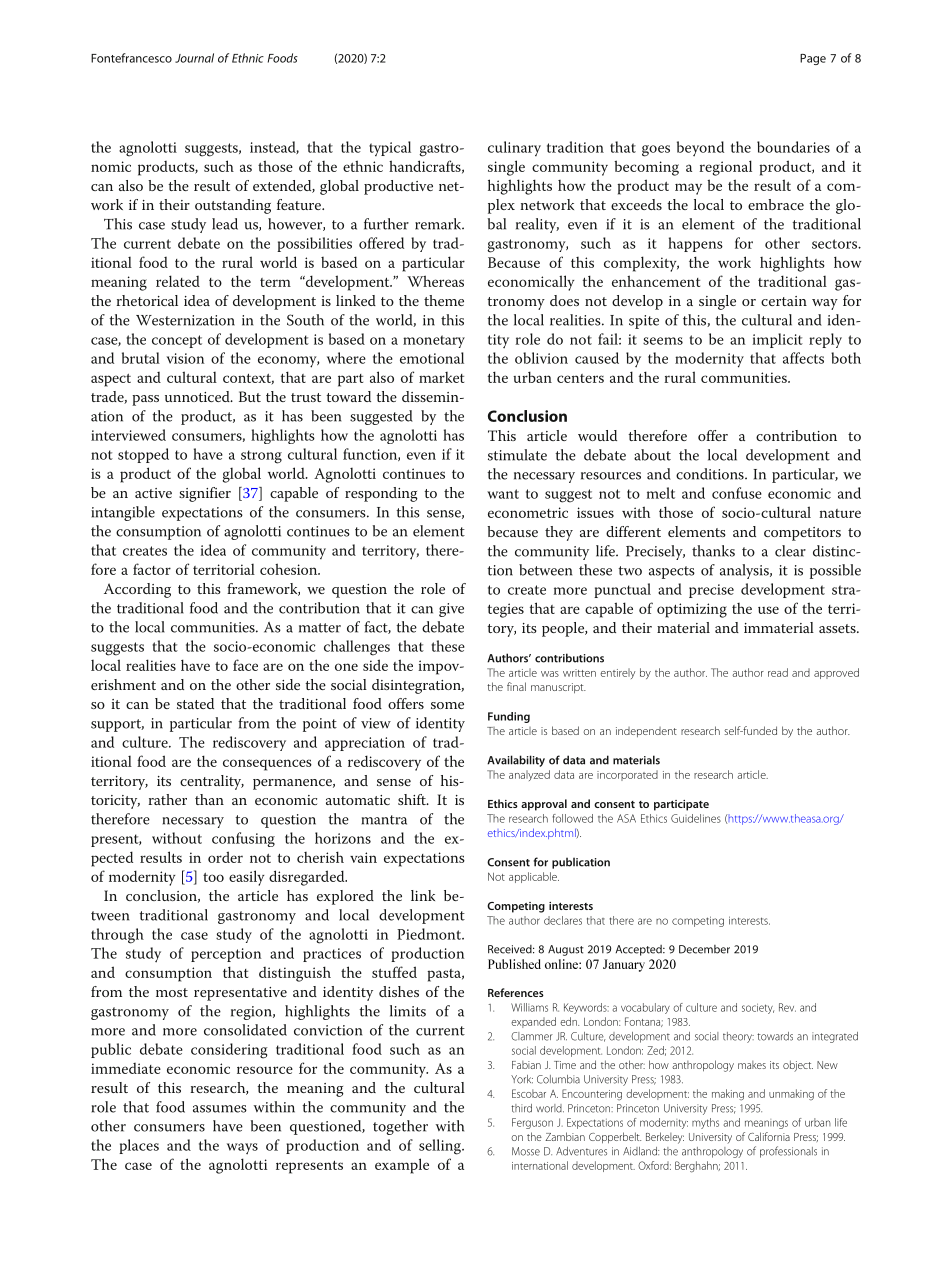 The width and height of the screenshot is (952, 1265). Describe the element at coordinates (534, 877) in the screenshot. I see `applicable` at that location.
